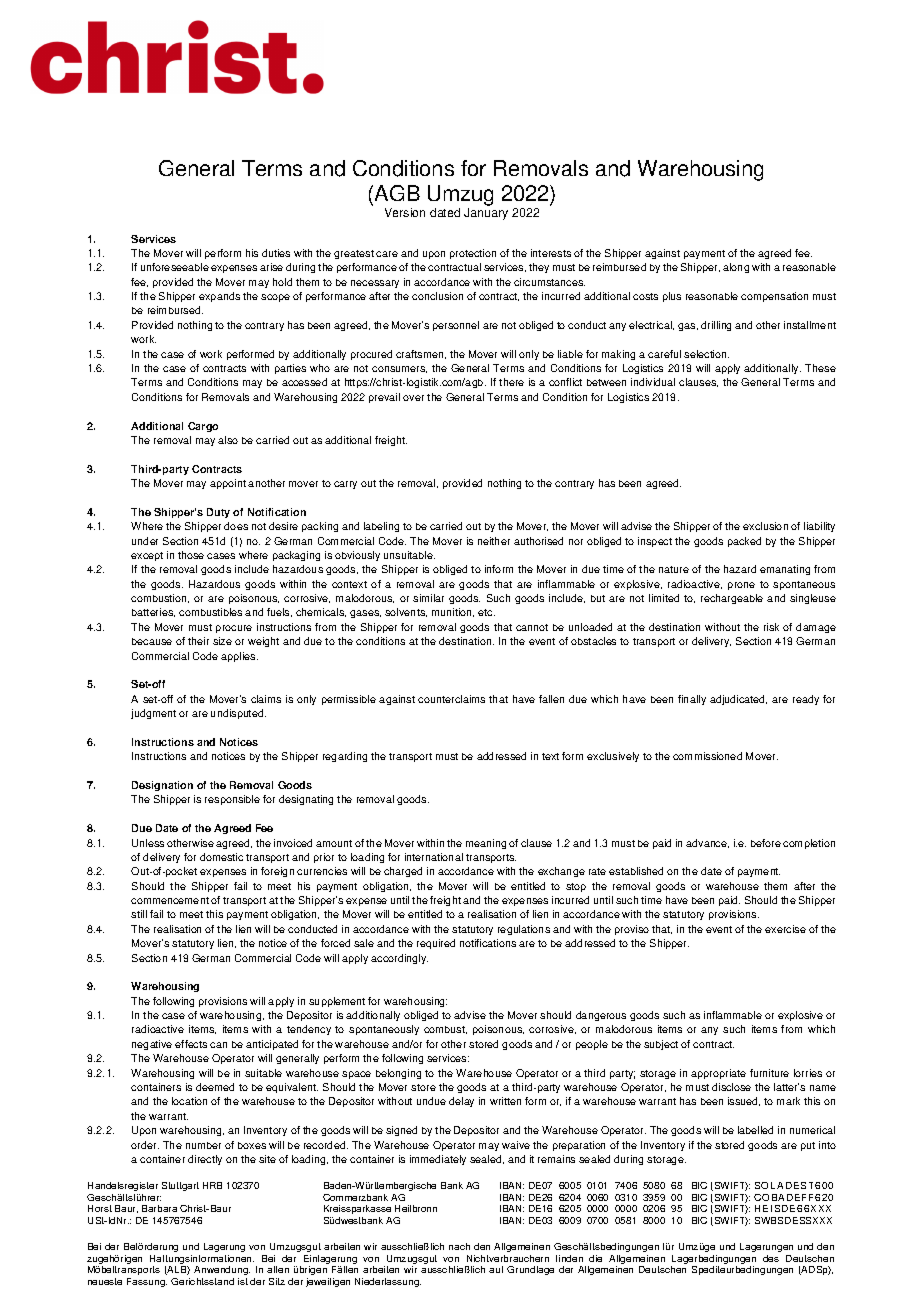 The height and width of the screenshot is (1308, 924). Describe the element at coordinates (473, 254) in the screenshot. I see `protection` at that location.
